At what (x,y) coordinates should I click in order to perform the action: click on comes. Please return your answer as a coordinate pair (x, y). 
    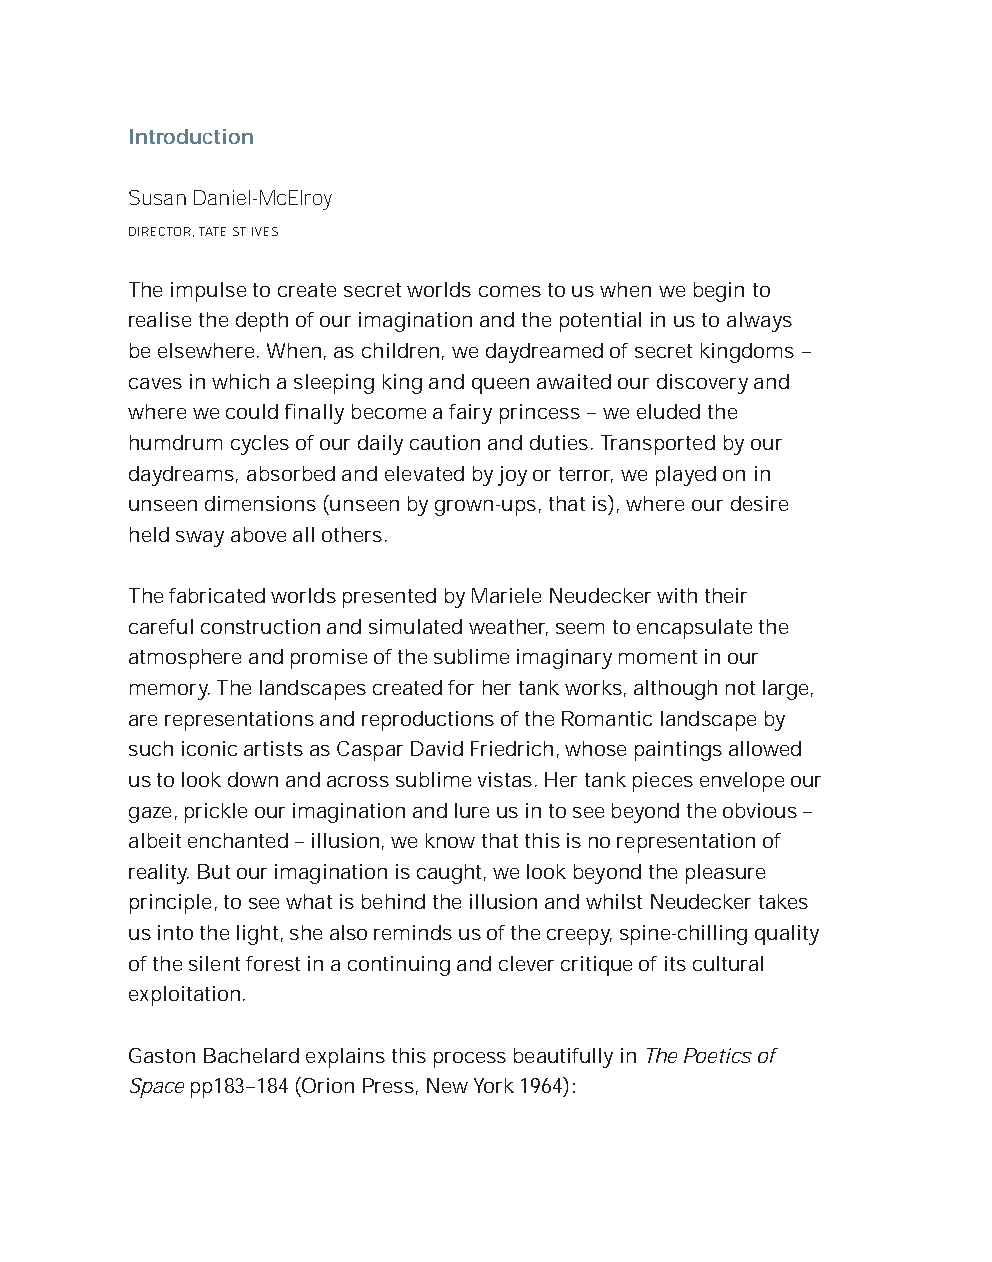
    Looking at the image, I should click on (510, 291).
